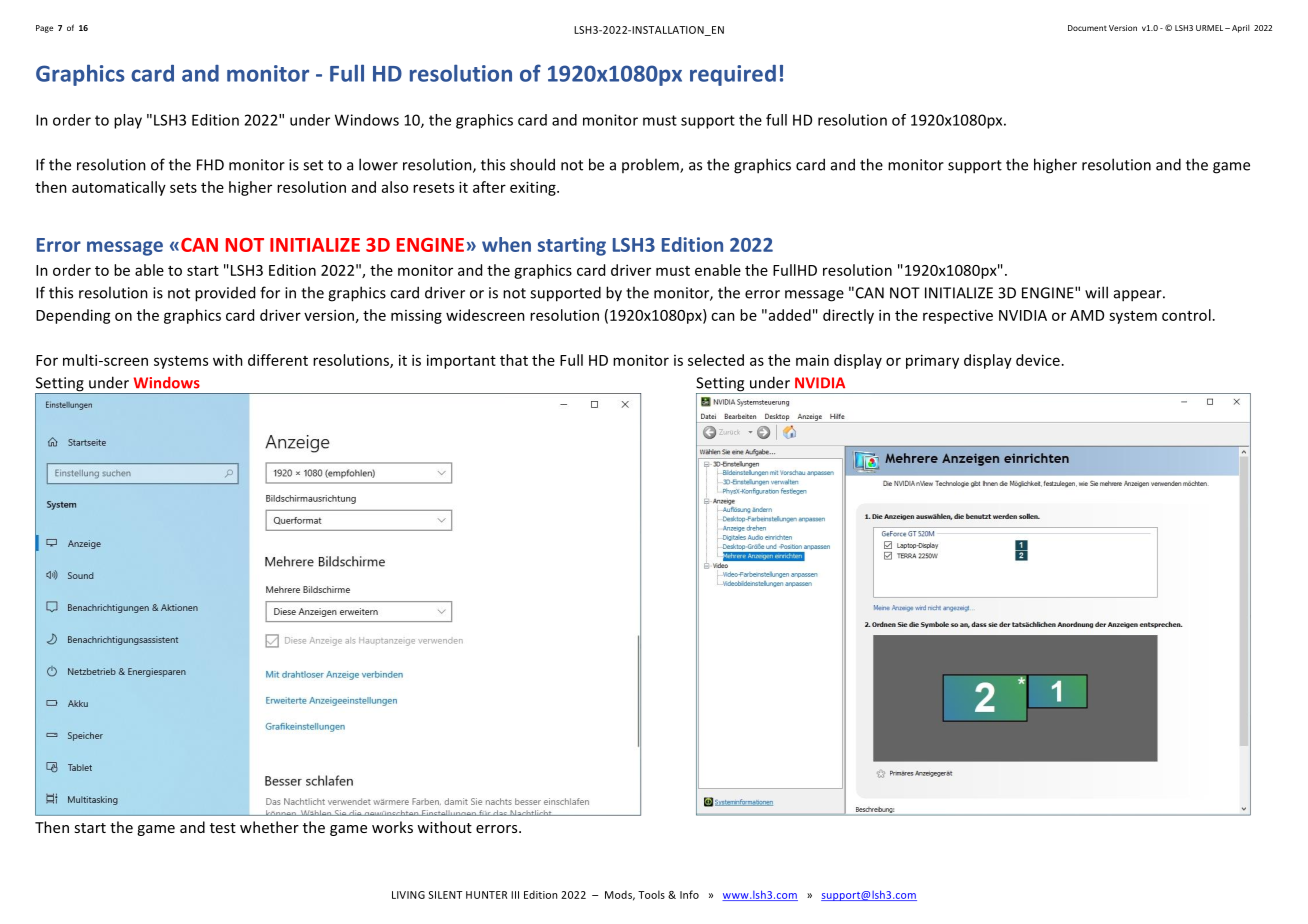 Image resolution: width=1308 pixels, height=924 pixels. What do you see at coordinates (1096, 292) in the image?
I see `will` at bounding box center [1096, 292].
